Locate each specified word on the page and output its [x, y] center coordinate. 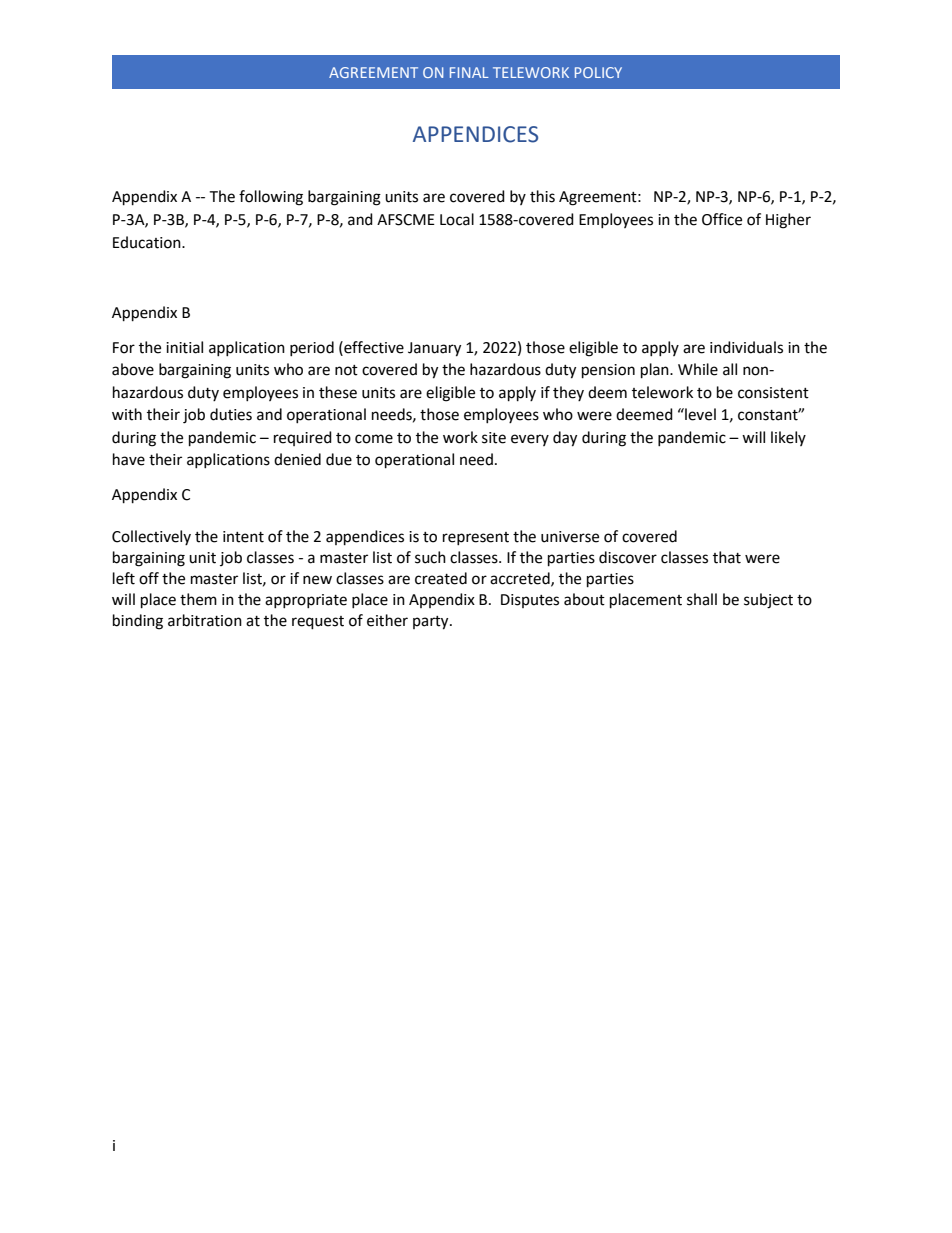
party [432, 623]
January [434, 349]
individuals [746, 347]
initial [184, 347]
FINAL [469, 72]
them [198, 599]
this [542, 196]
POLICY [598, 72]
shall [702, 599]
